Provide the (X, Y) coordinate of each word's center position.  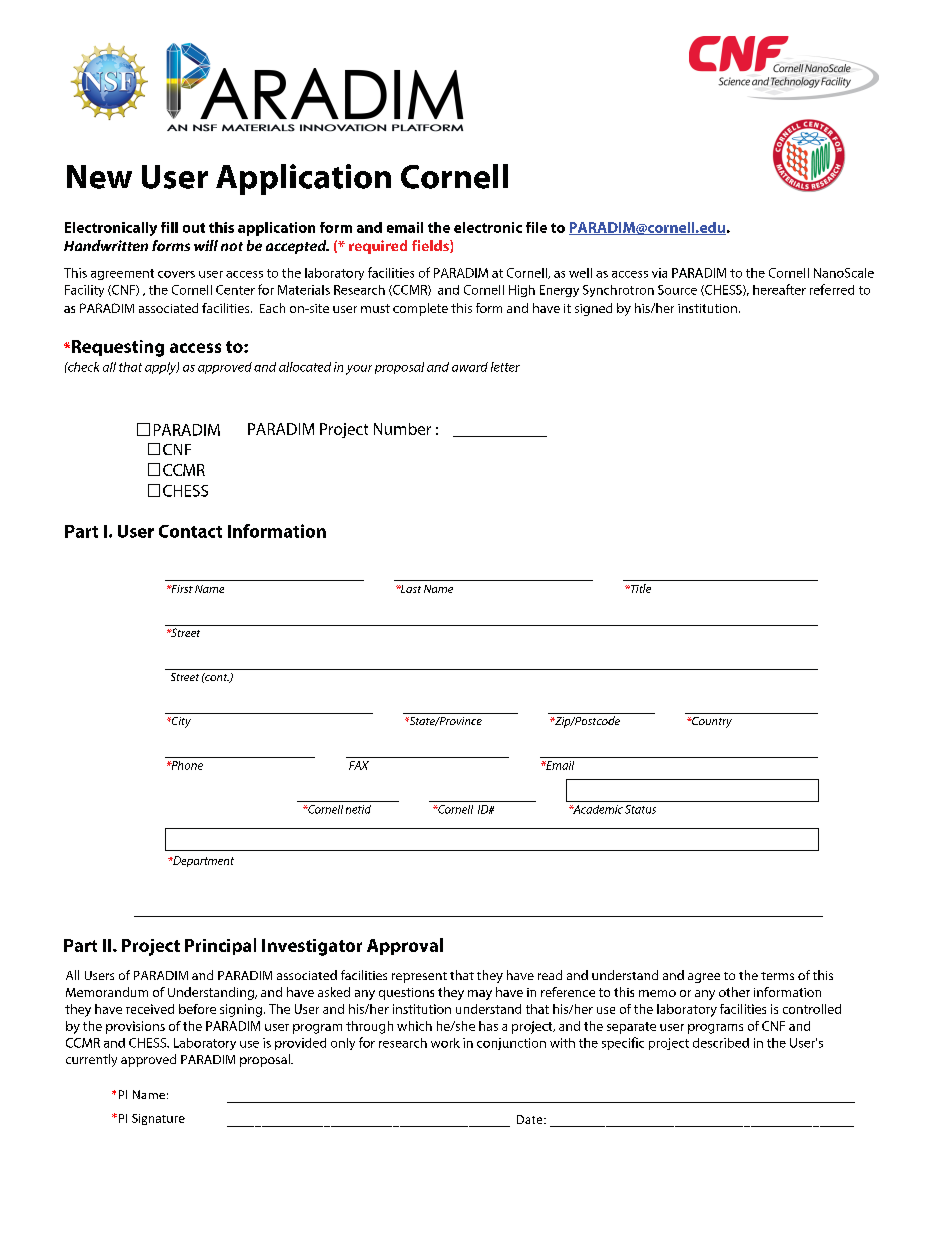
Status (640, 809)
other (734, 992)
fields (431, 246)
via (659, 273)
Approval (405, 946)
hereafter (779, 289)
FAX (359, 765)
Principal (220, 946)
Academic (597, 809)
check (82, 367)
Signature (158, 1119)
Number (402, 429)
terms (777, 976)
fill (169, 227)
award (470, 367)
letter (505, 367)
